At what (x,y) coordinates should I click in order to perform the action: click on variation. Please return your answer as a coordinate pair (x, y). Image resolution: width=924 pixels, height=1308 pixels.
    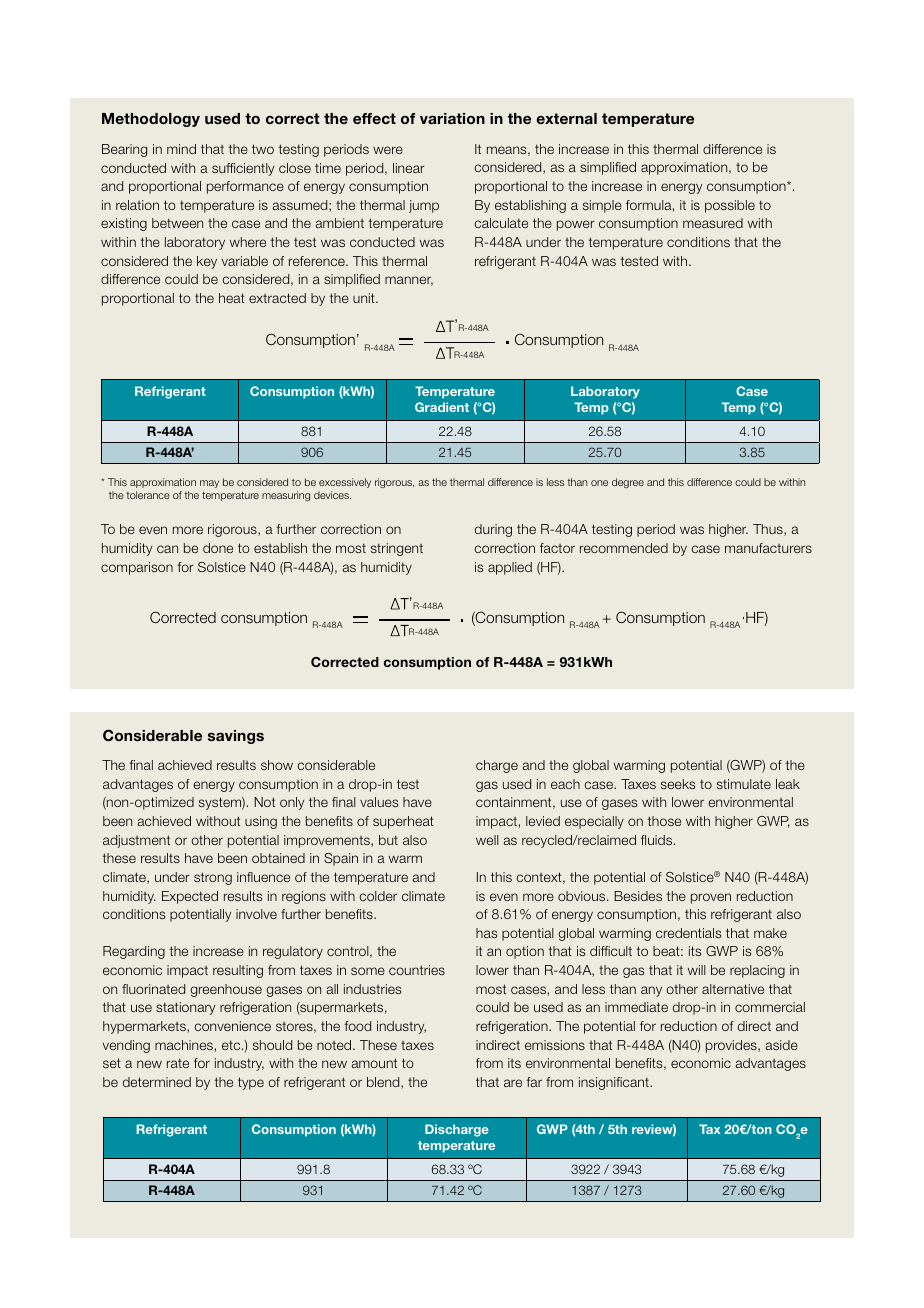
    Looking at the image, I should click on (452, 118).
